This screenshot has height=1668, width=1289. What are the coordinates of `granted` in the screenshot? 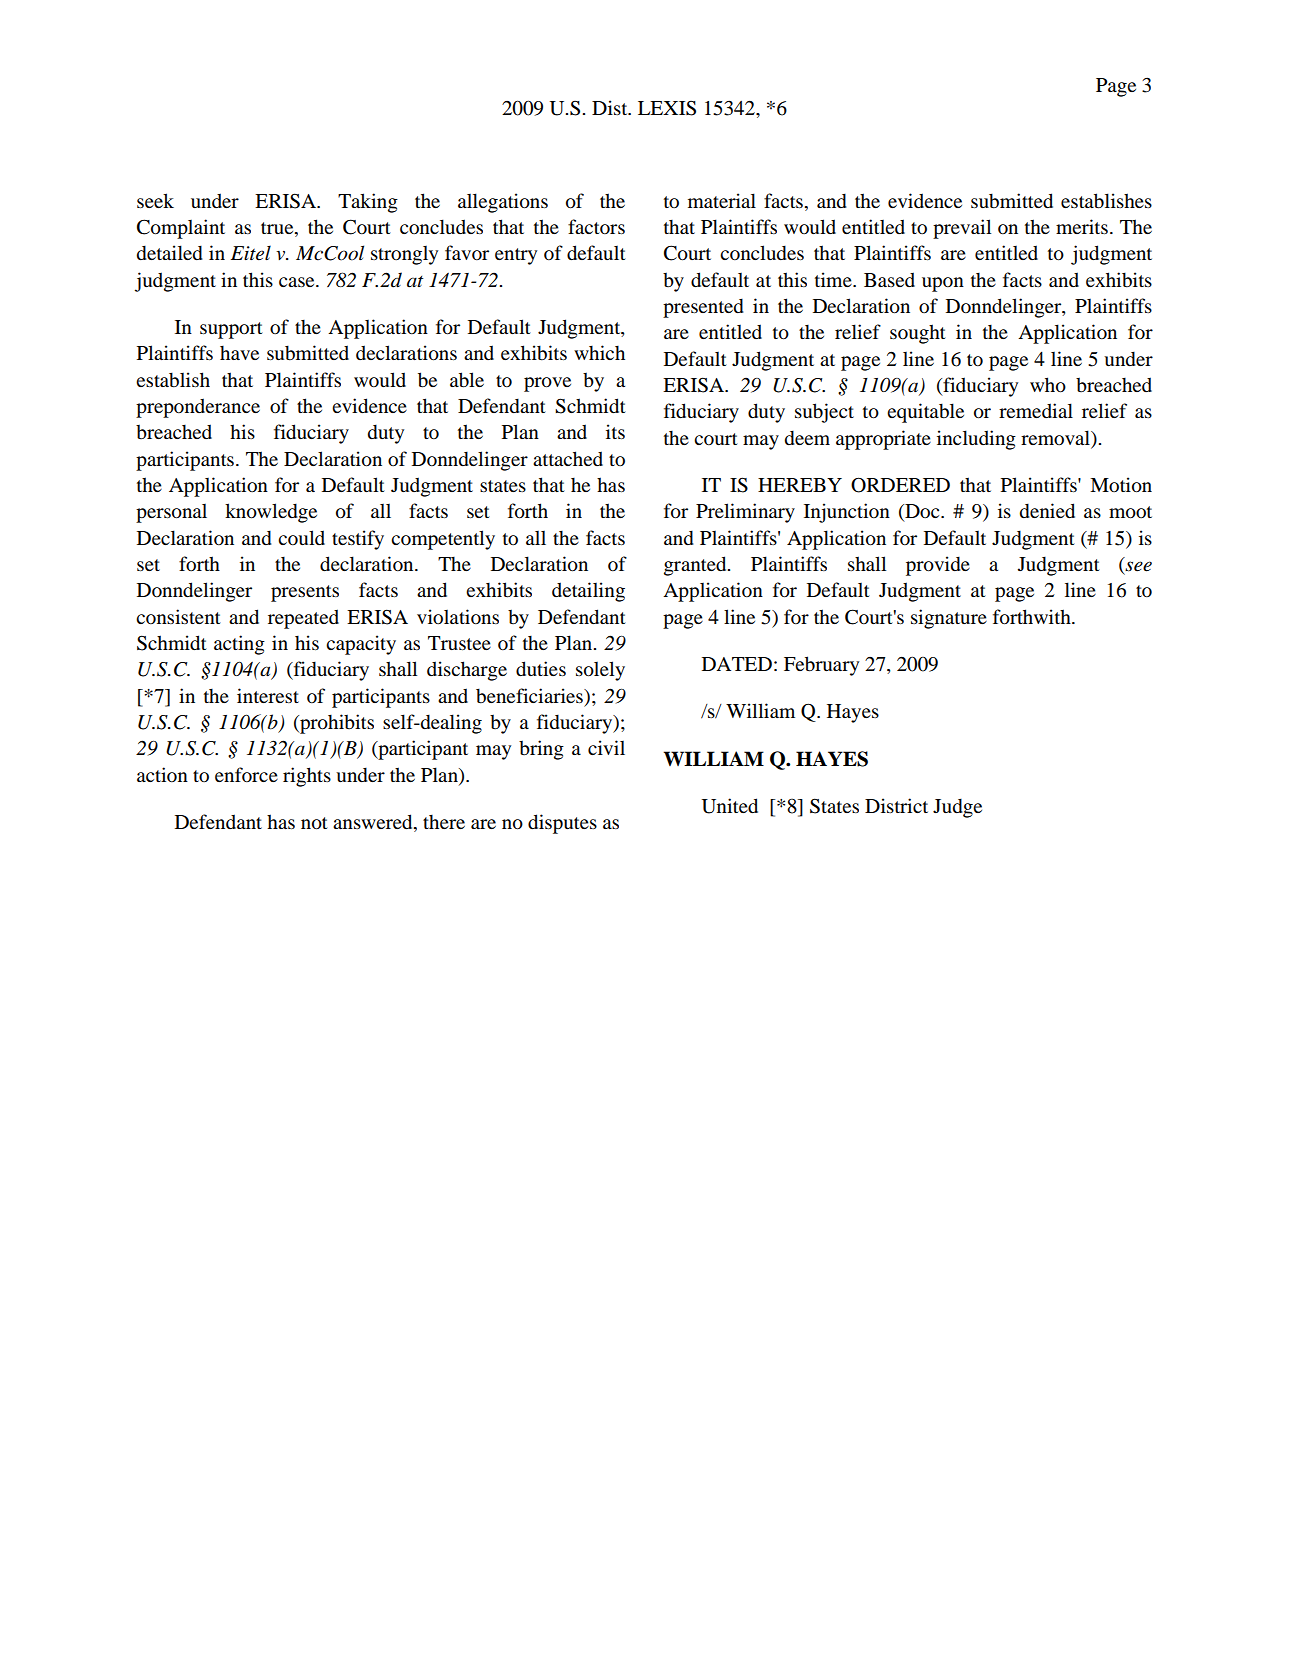 It's located at (696, 566).
